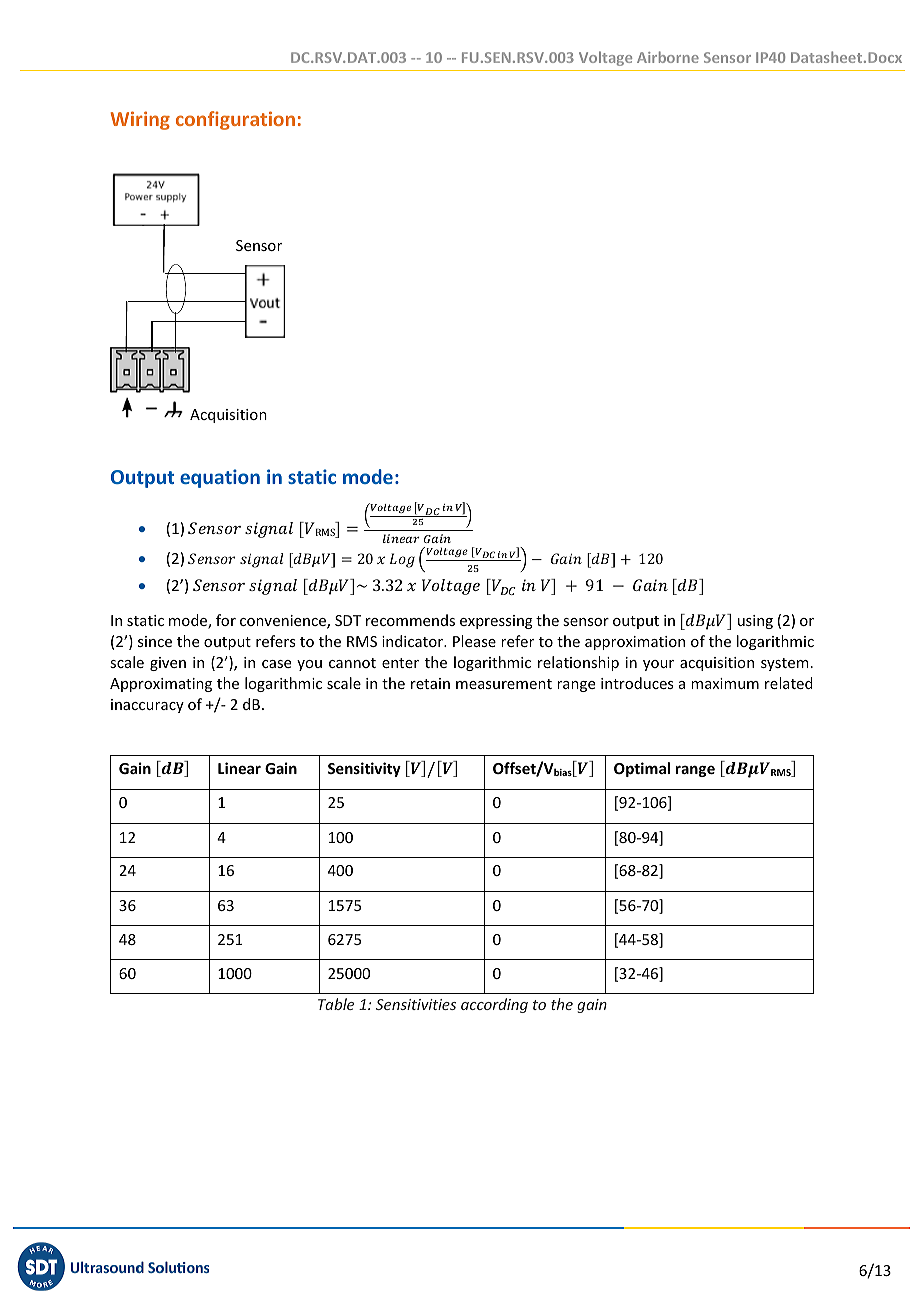  I want to click on according, so click(494, 1005).
